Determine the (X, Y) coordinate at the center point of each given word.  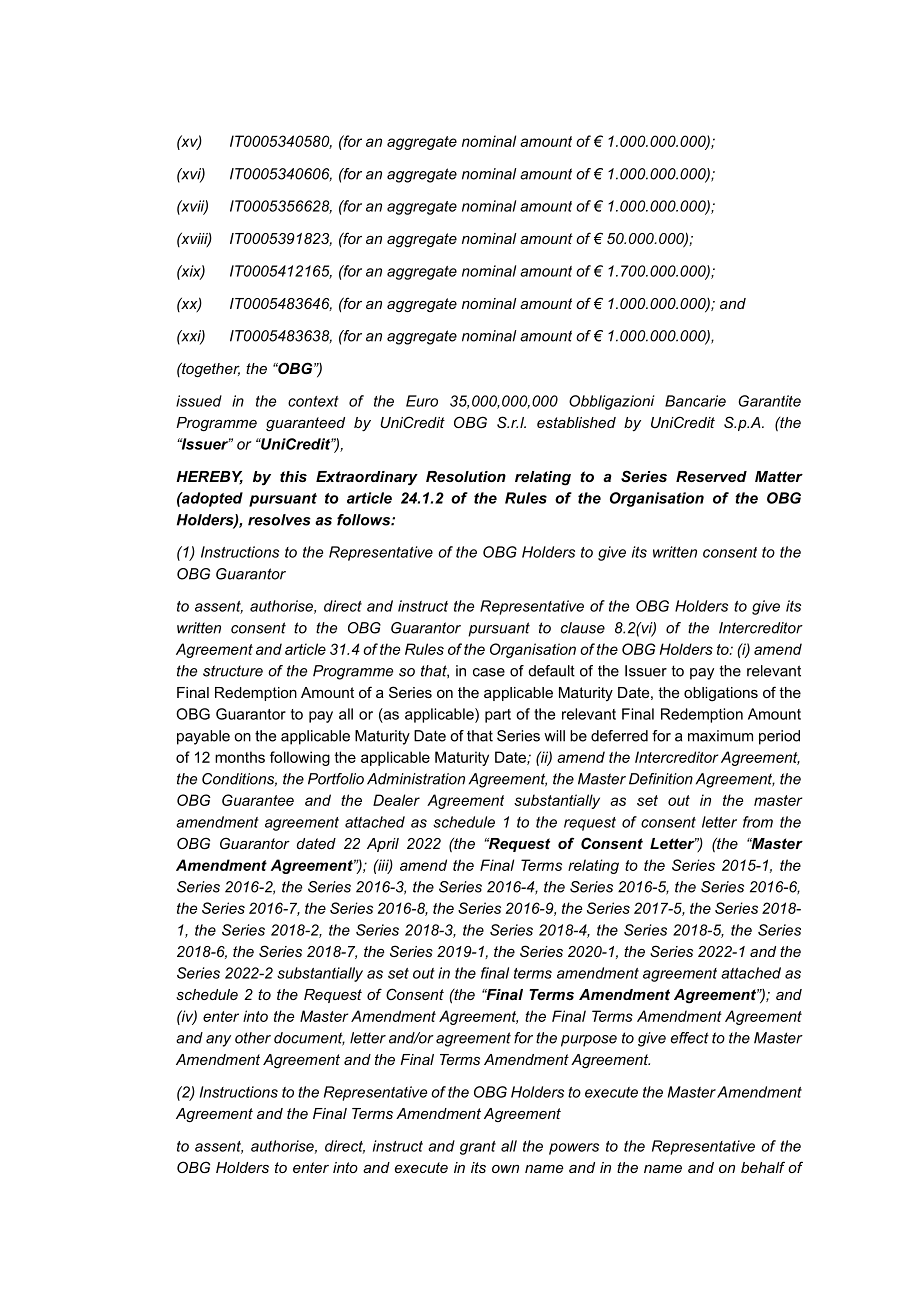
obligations (721, 694)
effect (690, 1038)
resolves (279, 520)
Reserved (711, 476)
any (218, 1041)
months (240, 757)
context (313, 401)
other (253, 1038)
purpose (589, 1041)
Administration (416, 779)
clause (583, 628)
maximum (720, 736)
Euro (422, 401)
